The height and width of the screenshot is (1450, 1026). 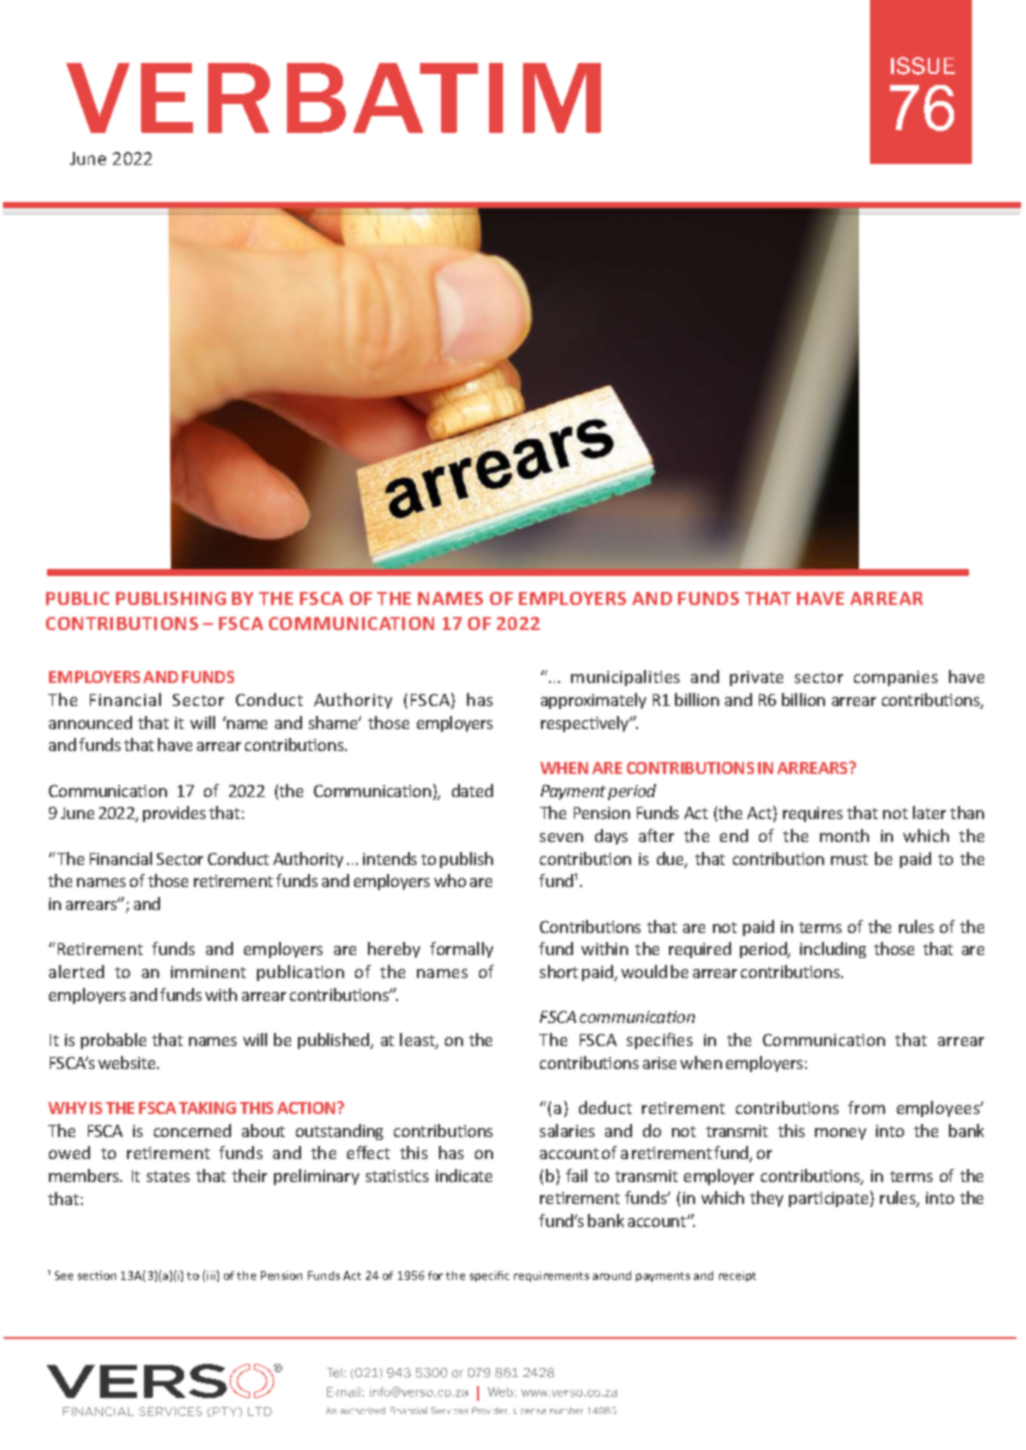 What do you see at coordinates (561, 837) in the screenshot?
I see `seven` at bounding box center [561, 837].
